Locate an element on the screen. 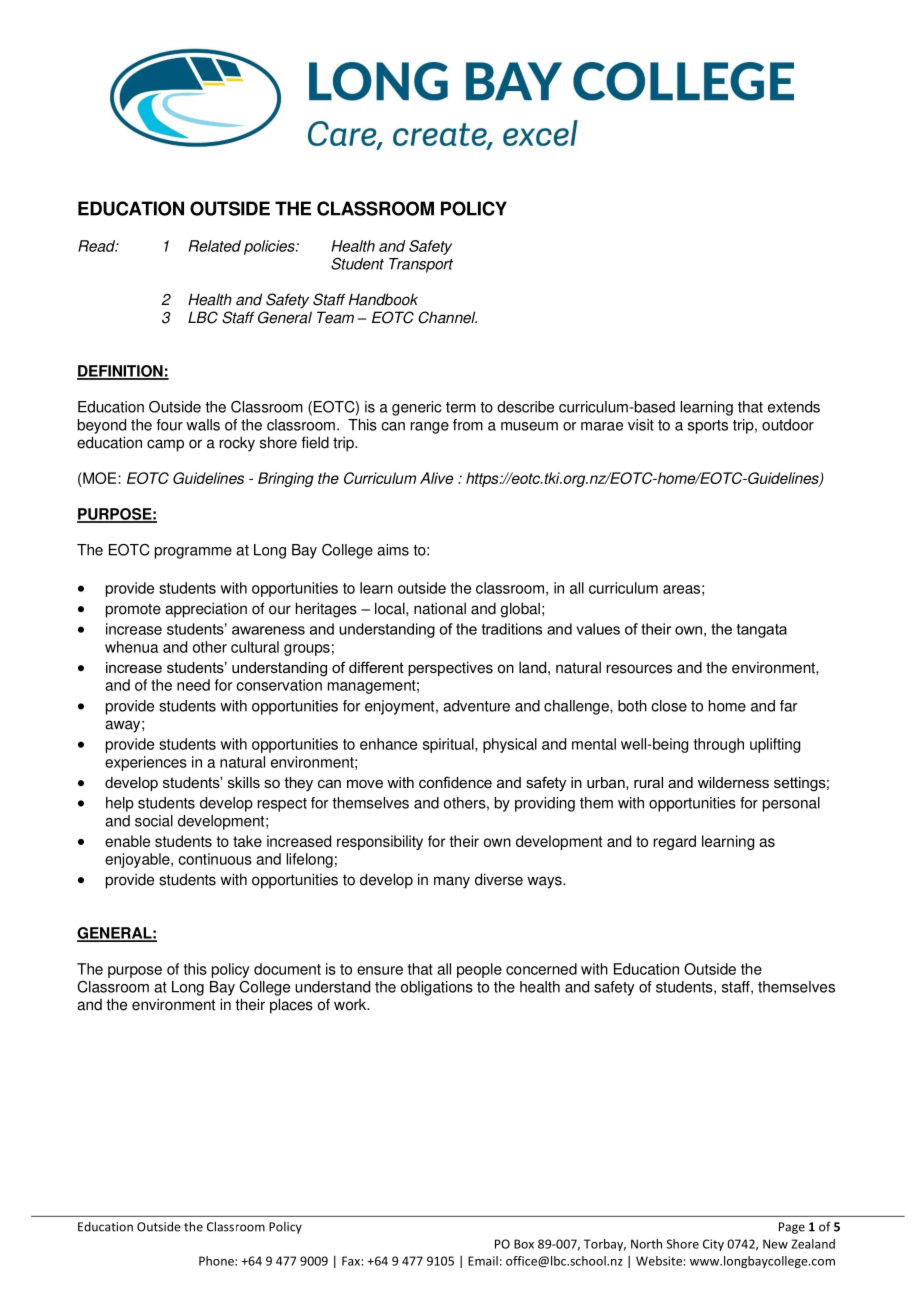  Email is located at coordinates (483, 1261).
